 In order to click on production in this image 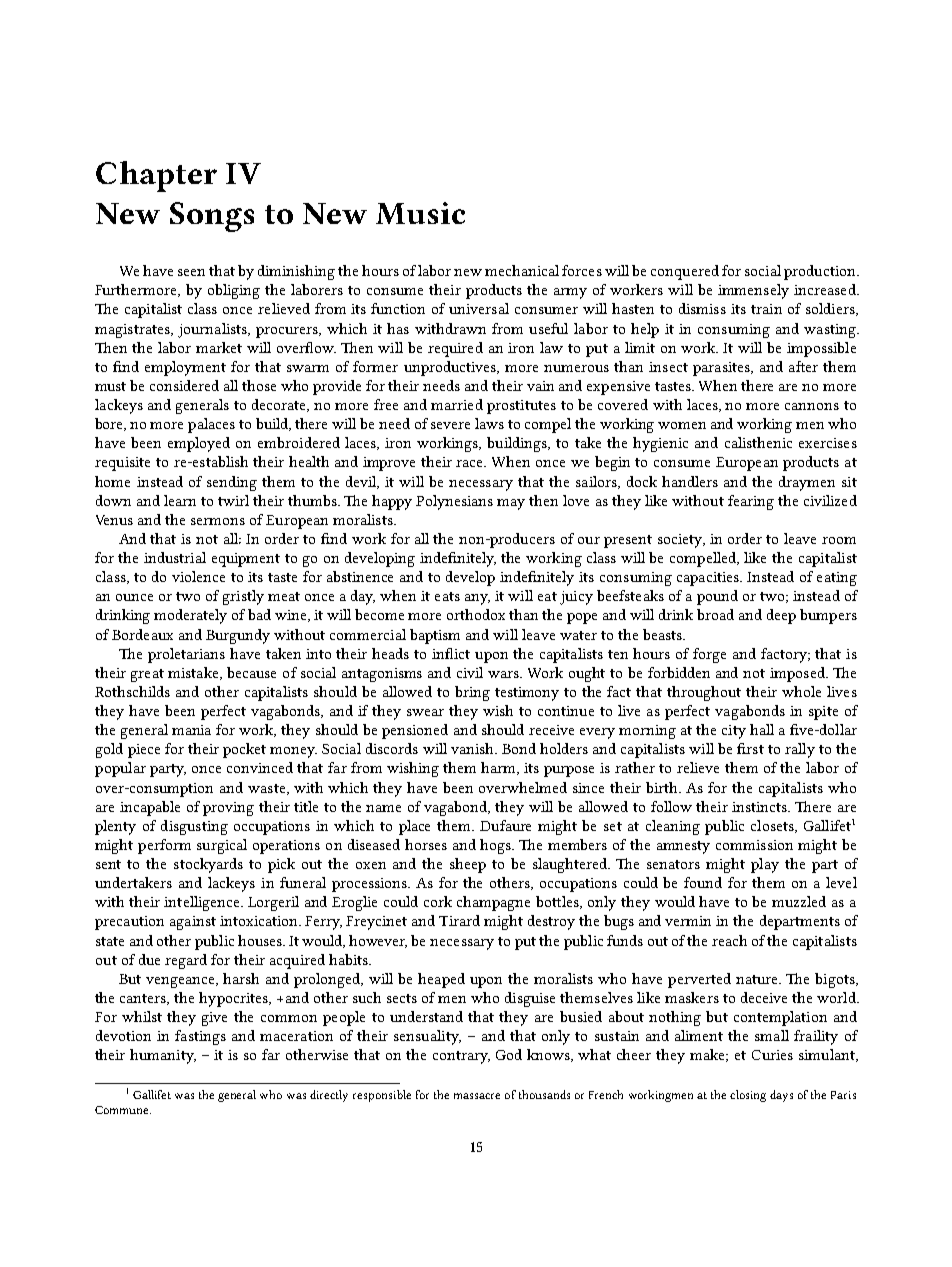, I will do `click(821, 272)`.
